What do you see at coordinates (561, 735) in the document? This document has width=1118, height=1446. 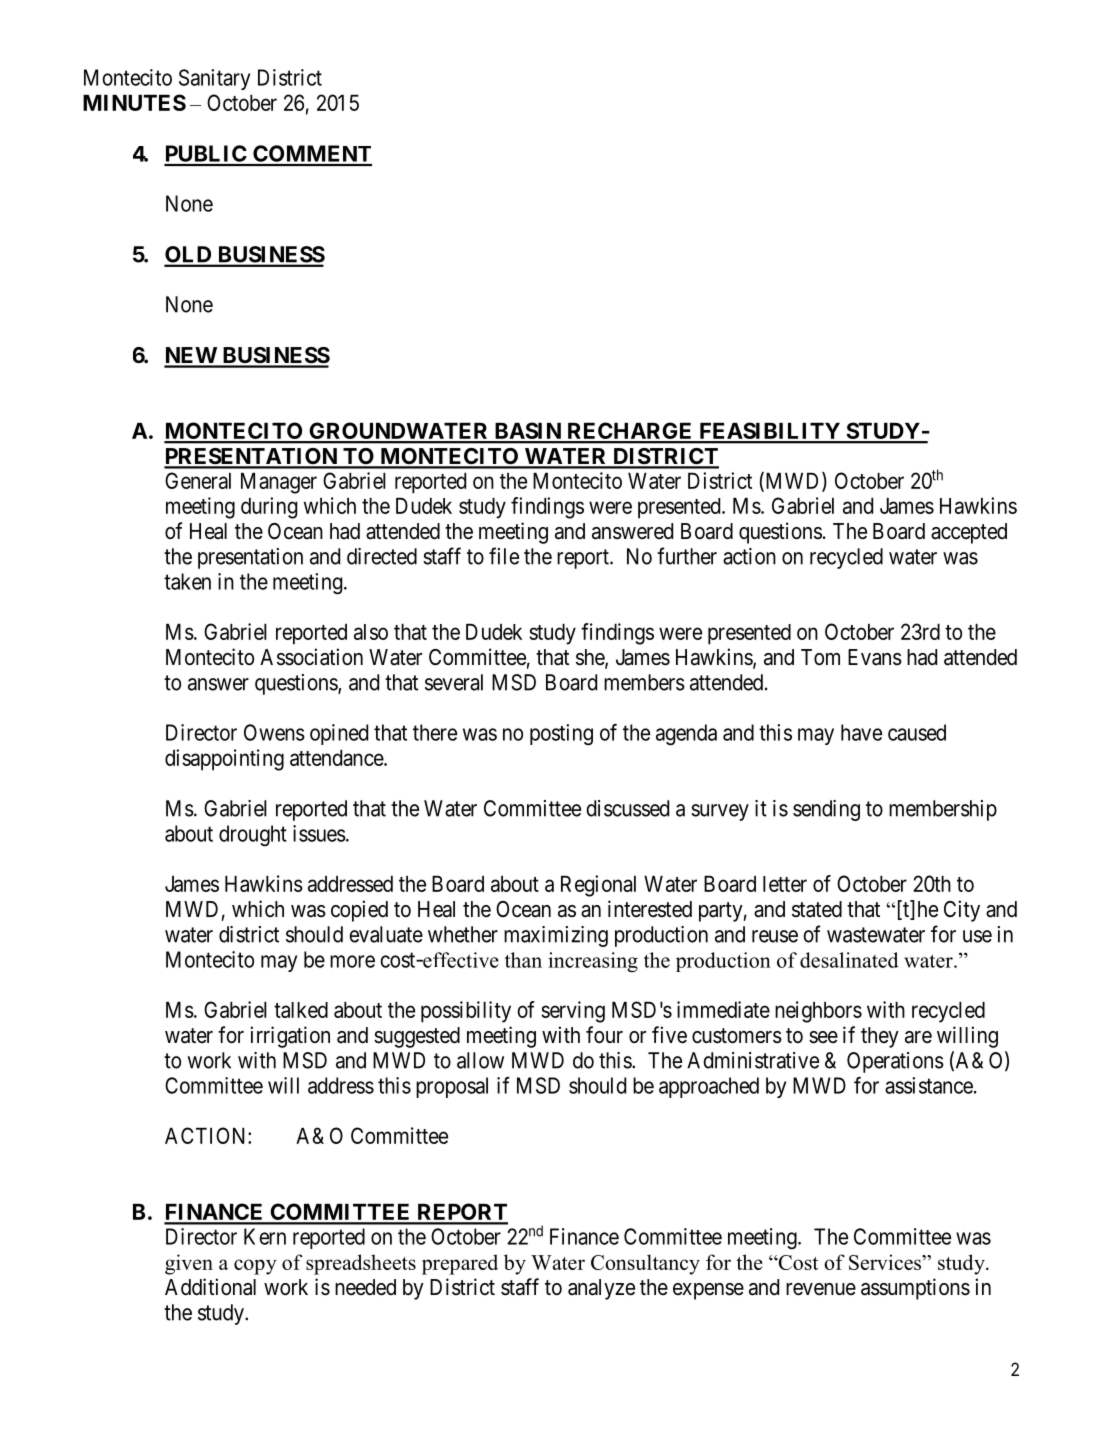 I see `posting` at bounding box center [561, 735].
